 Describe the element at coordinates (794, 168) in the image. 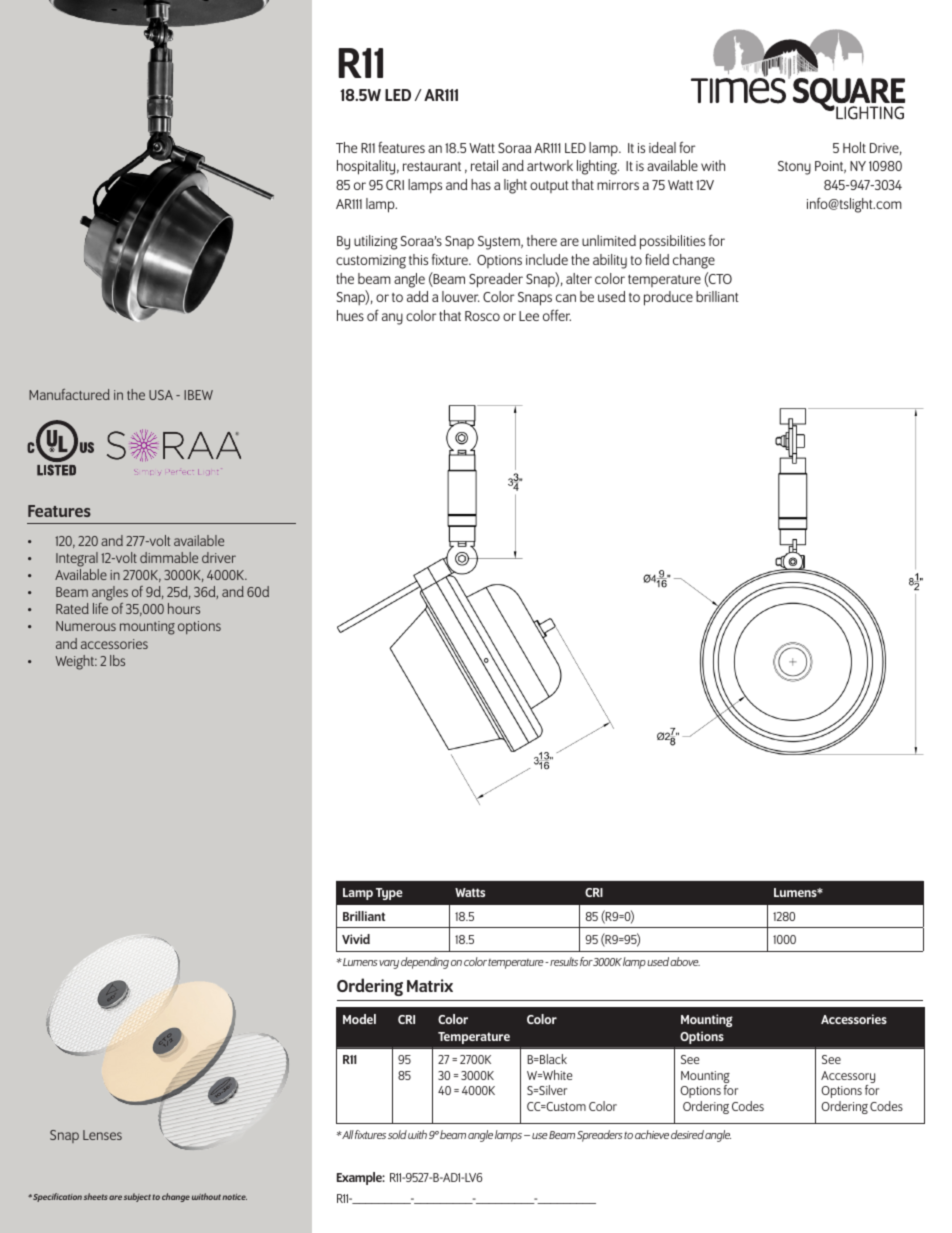

I see `Stony` at that location.
